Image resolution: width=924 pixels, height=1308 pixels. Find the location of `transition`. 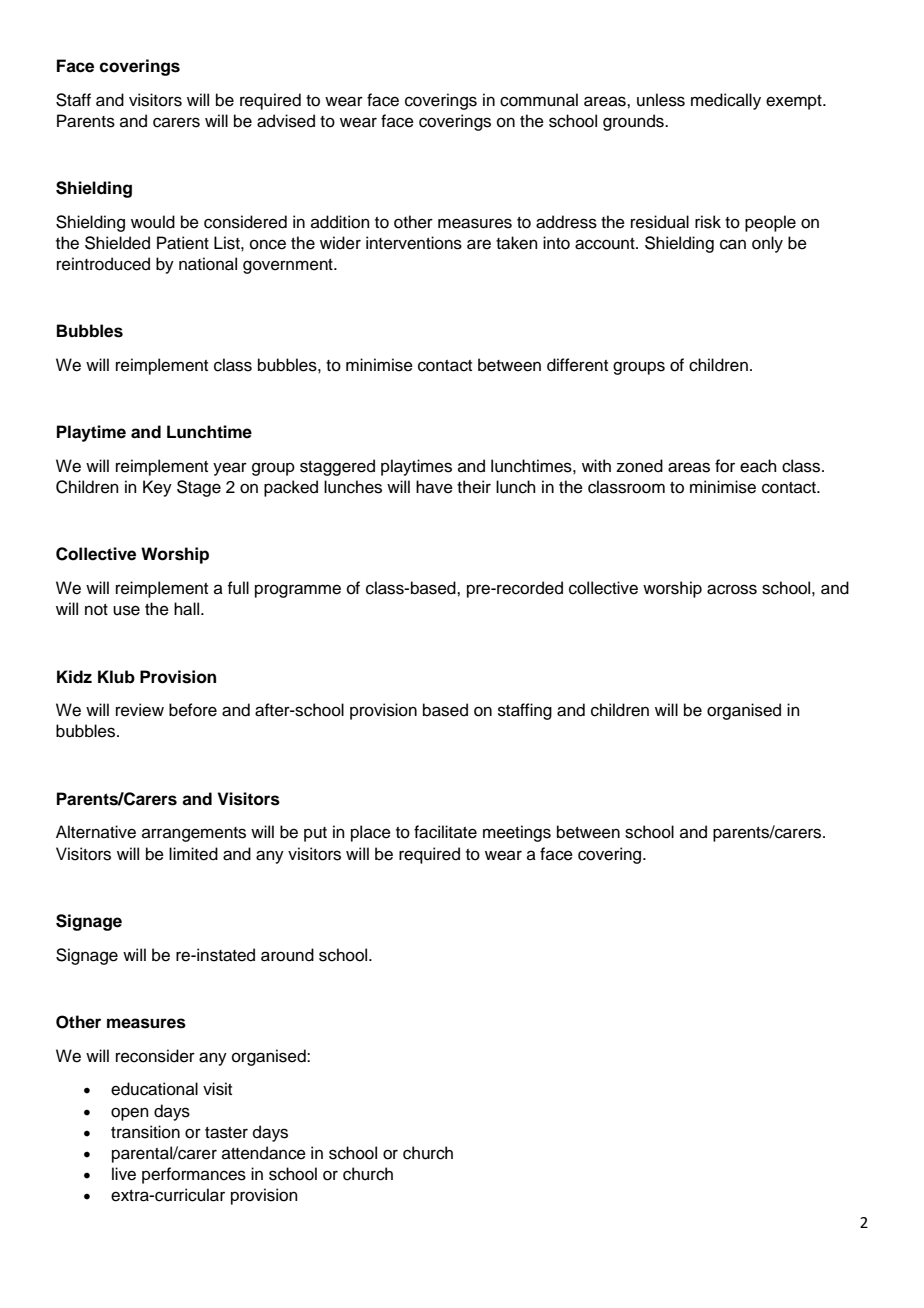

transition is located at coordinates (145, 1132).
